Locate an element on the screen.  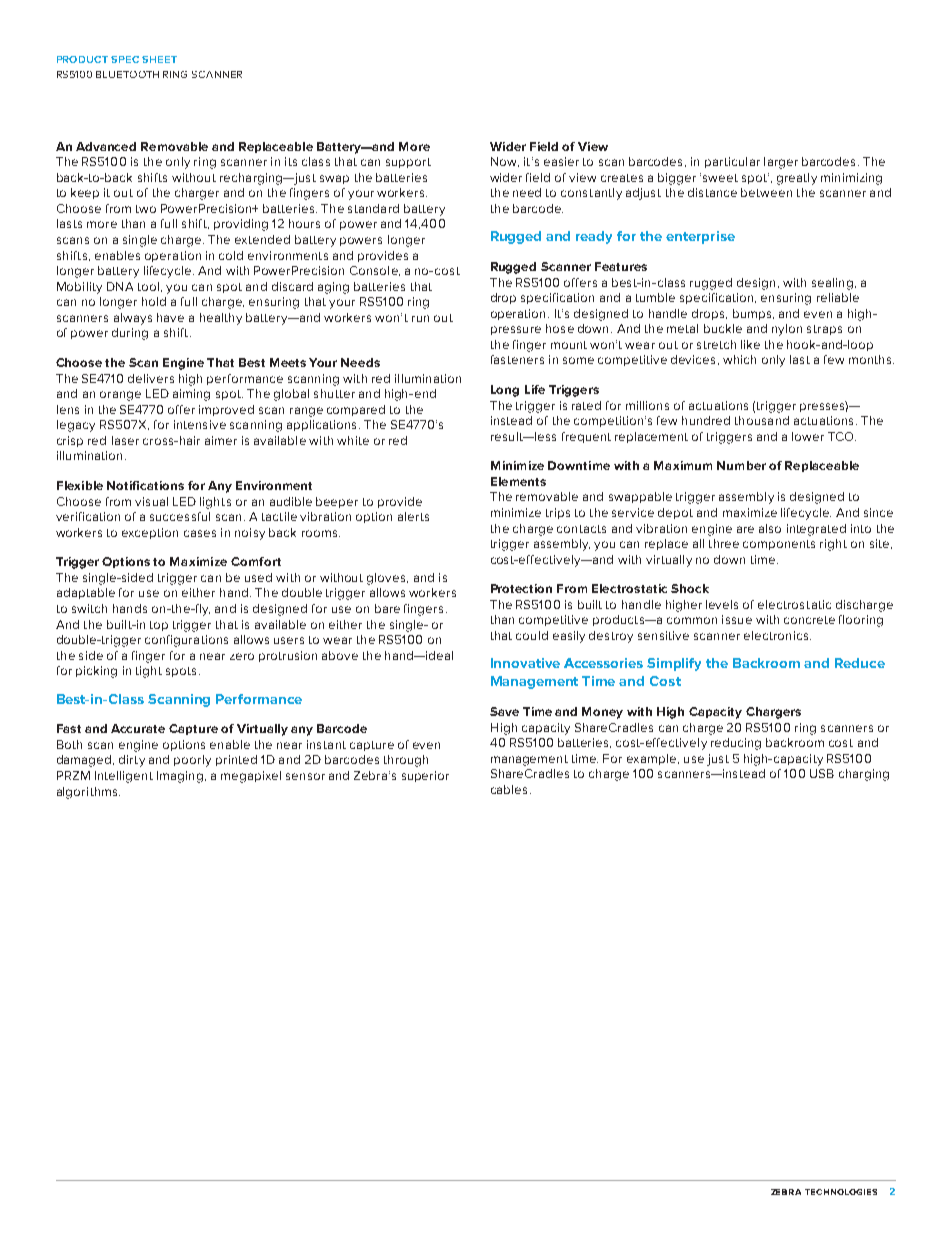
USB is located at coordinates (822, 773).
